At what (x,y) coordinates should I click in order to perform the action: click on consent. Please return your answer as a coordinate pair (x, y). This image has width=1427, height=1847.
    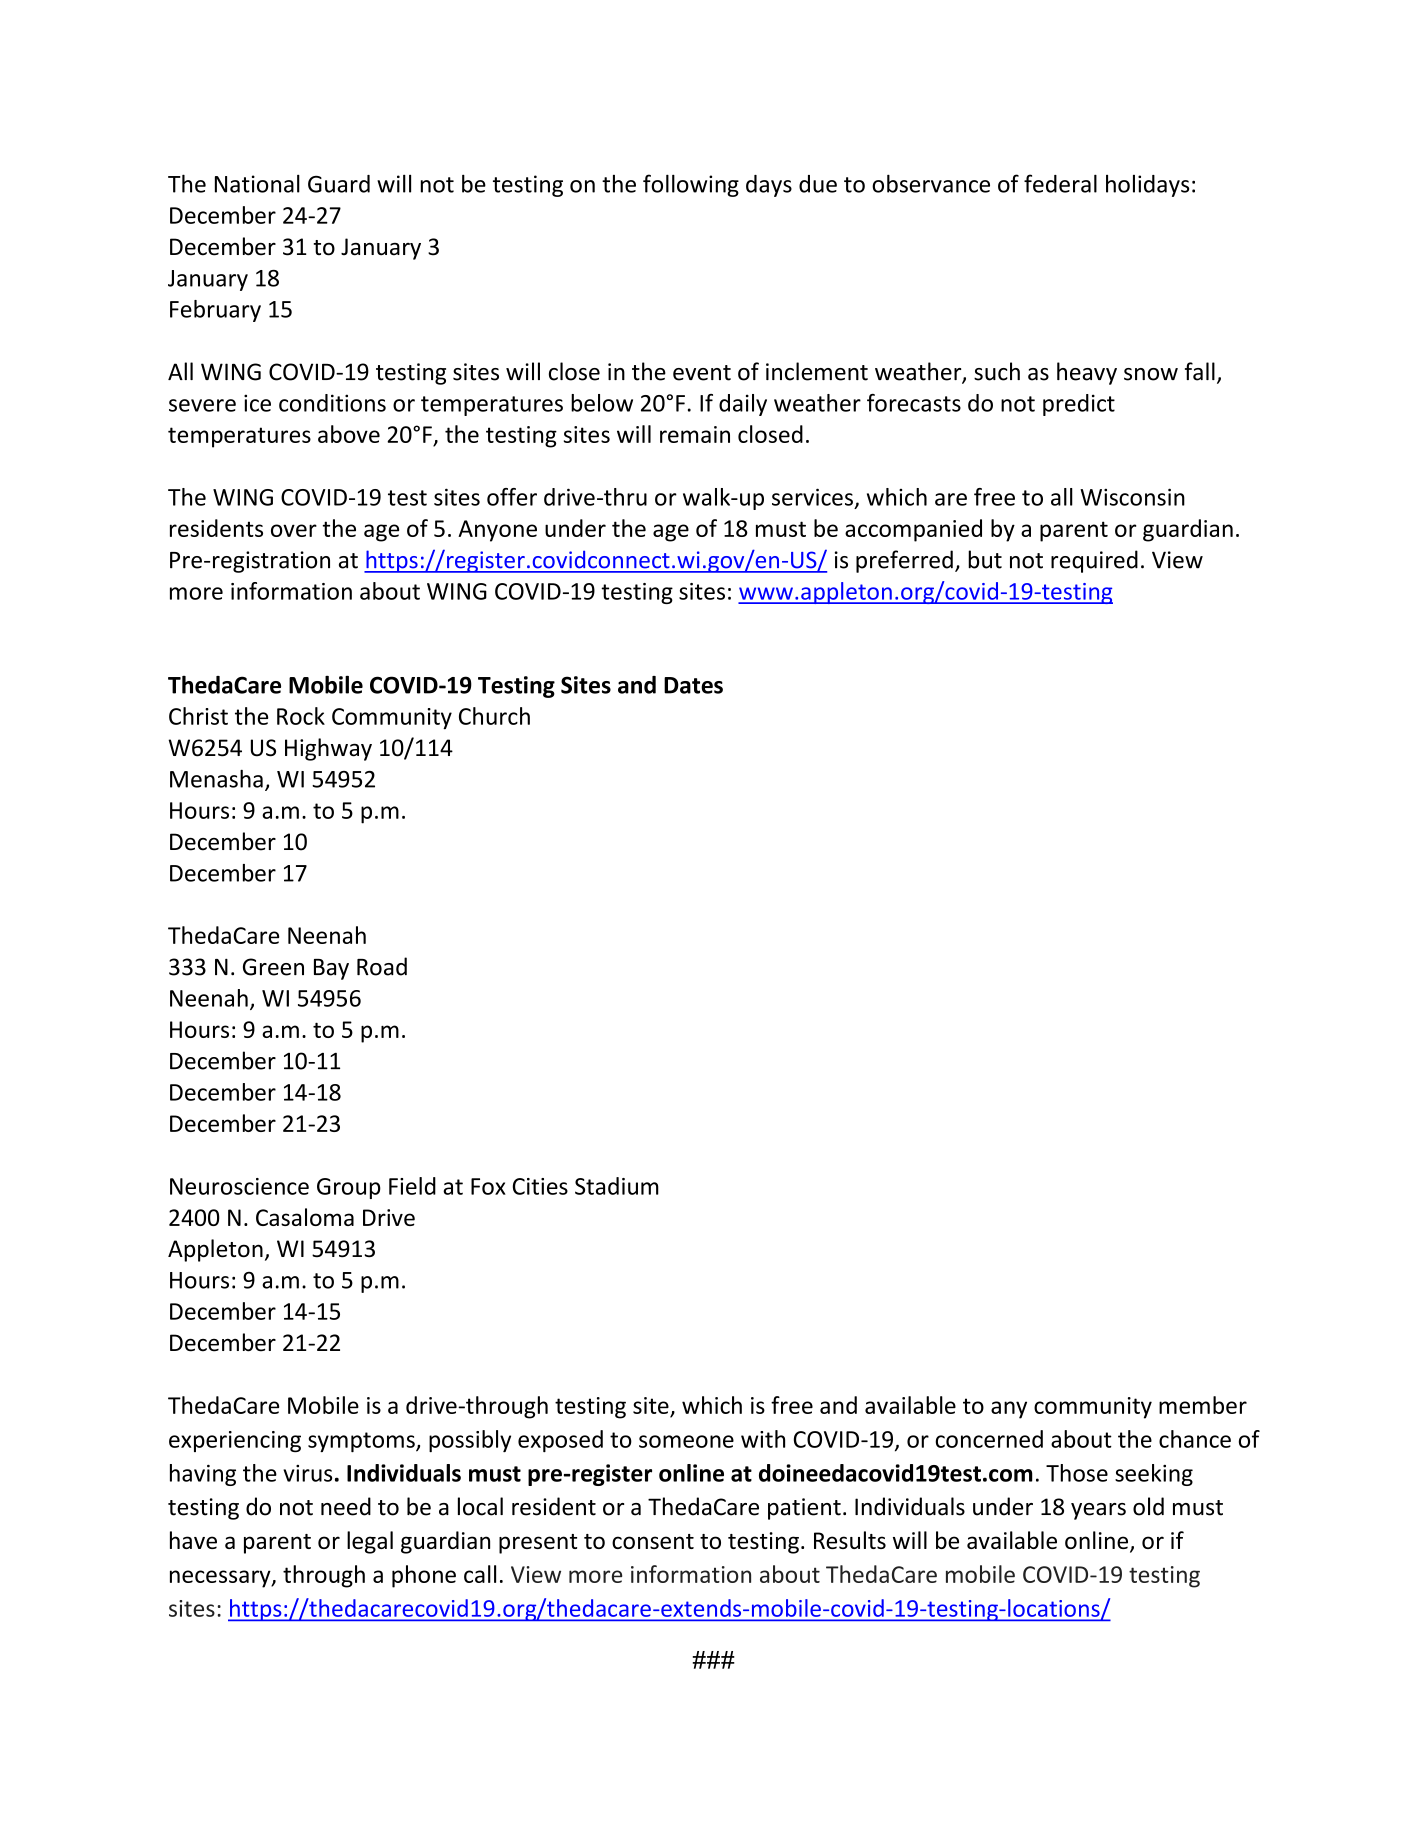
    Looking at the image, I should click on (653, 1541).
